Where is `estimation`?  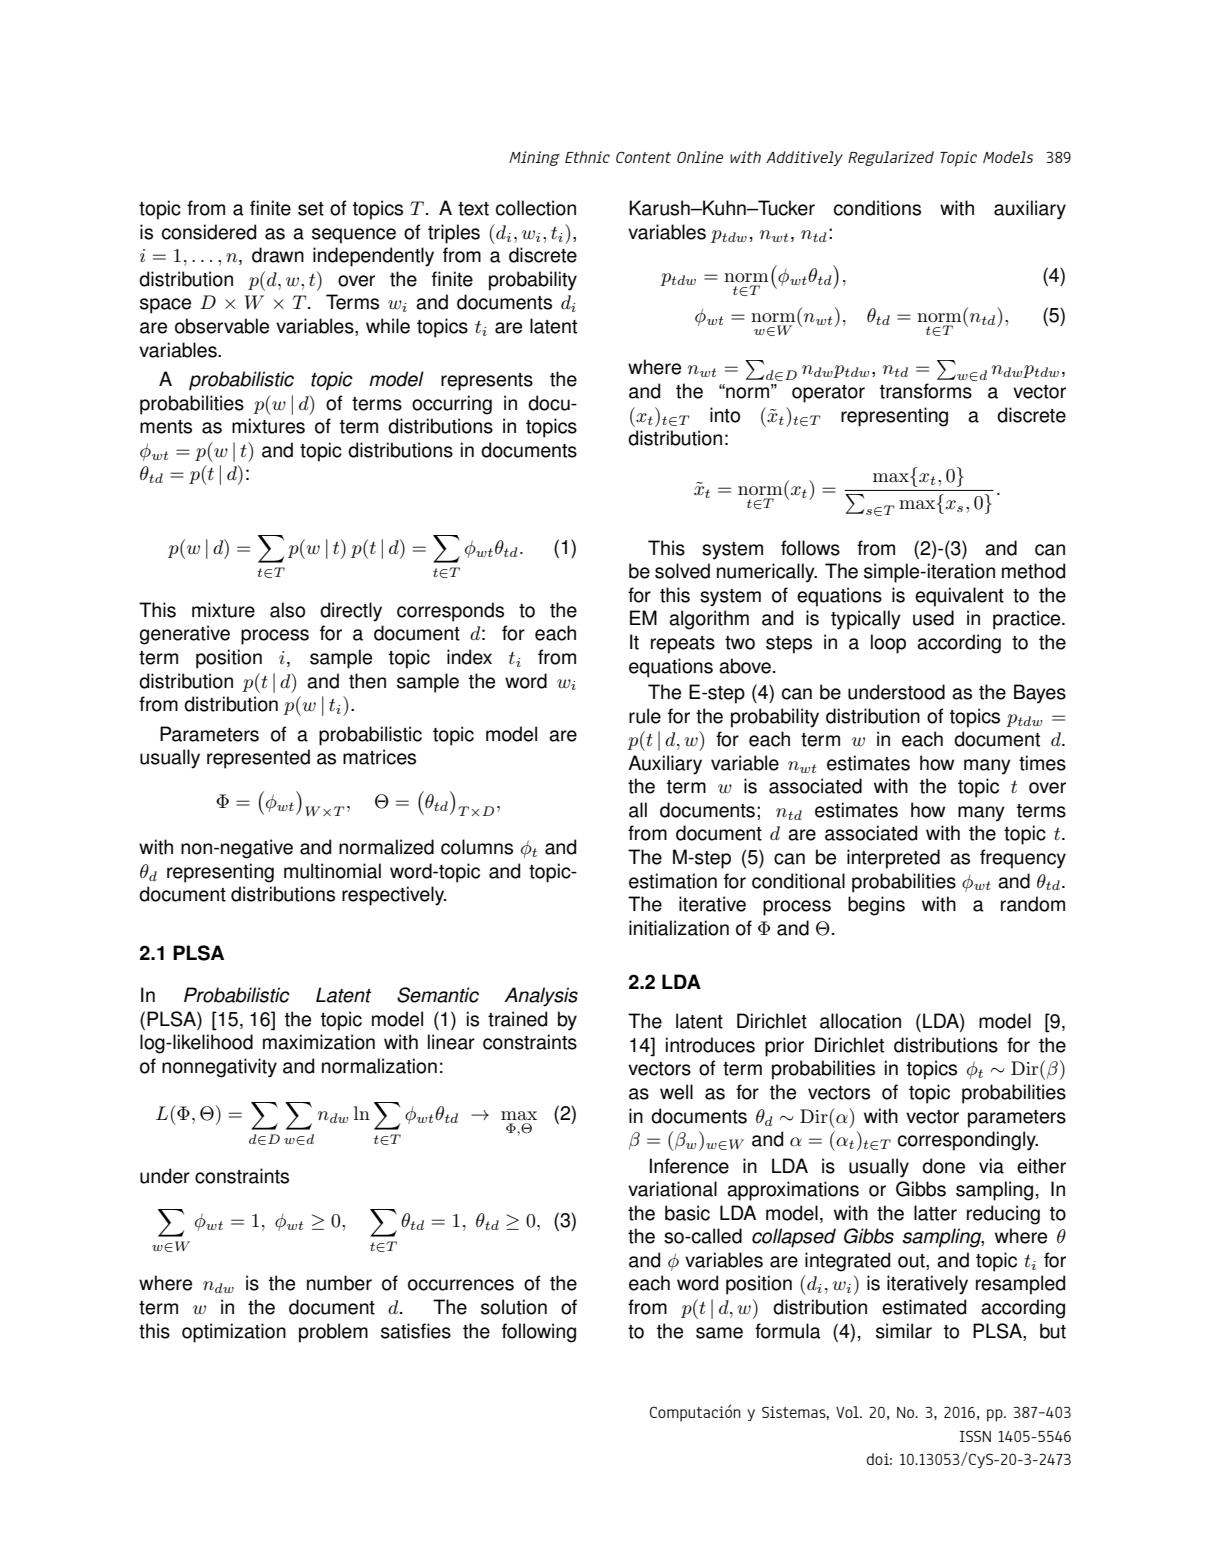
estimation is located at coordinates (673, 881).
